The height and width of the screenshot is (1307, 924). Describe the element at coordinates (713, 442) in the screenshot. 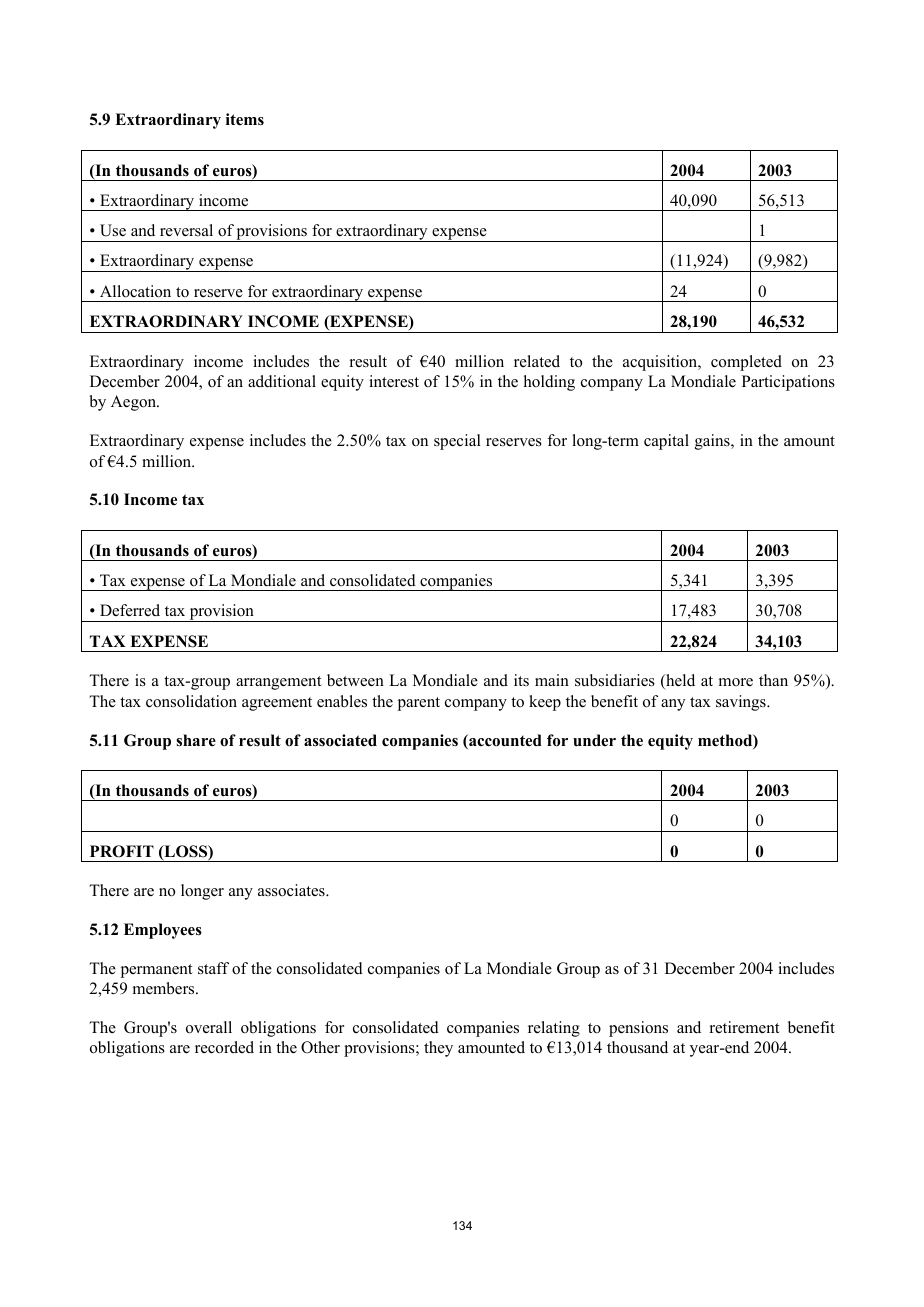

I see `gains` at that location.
